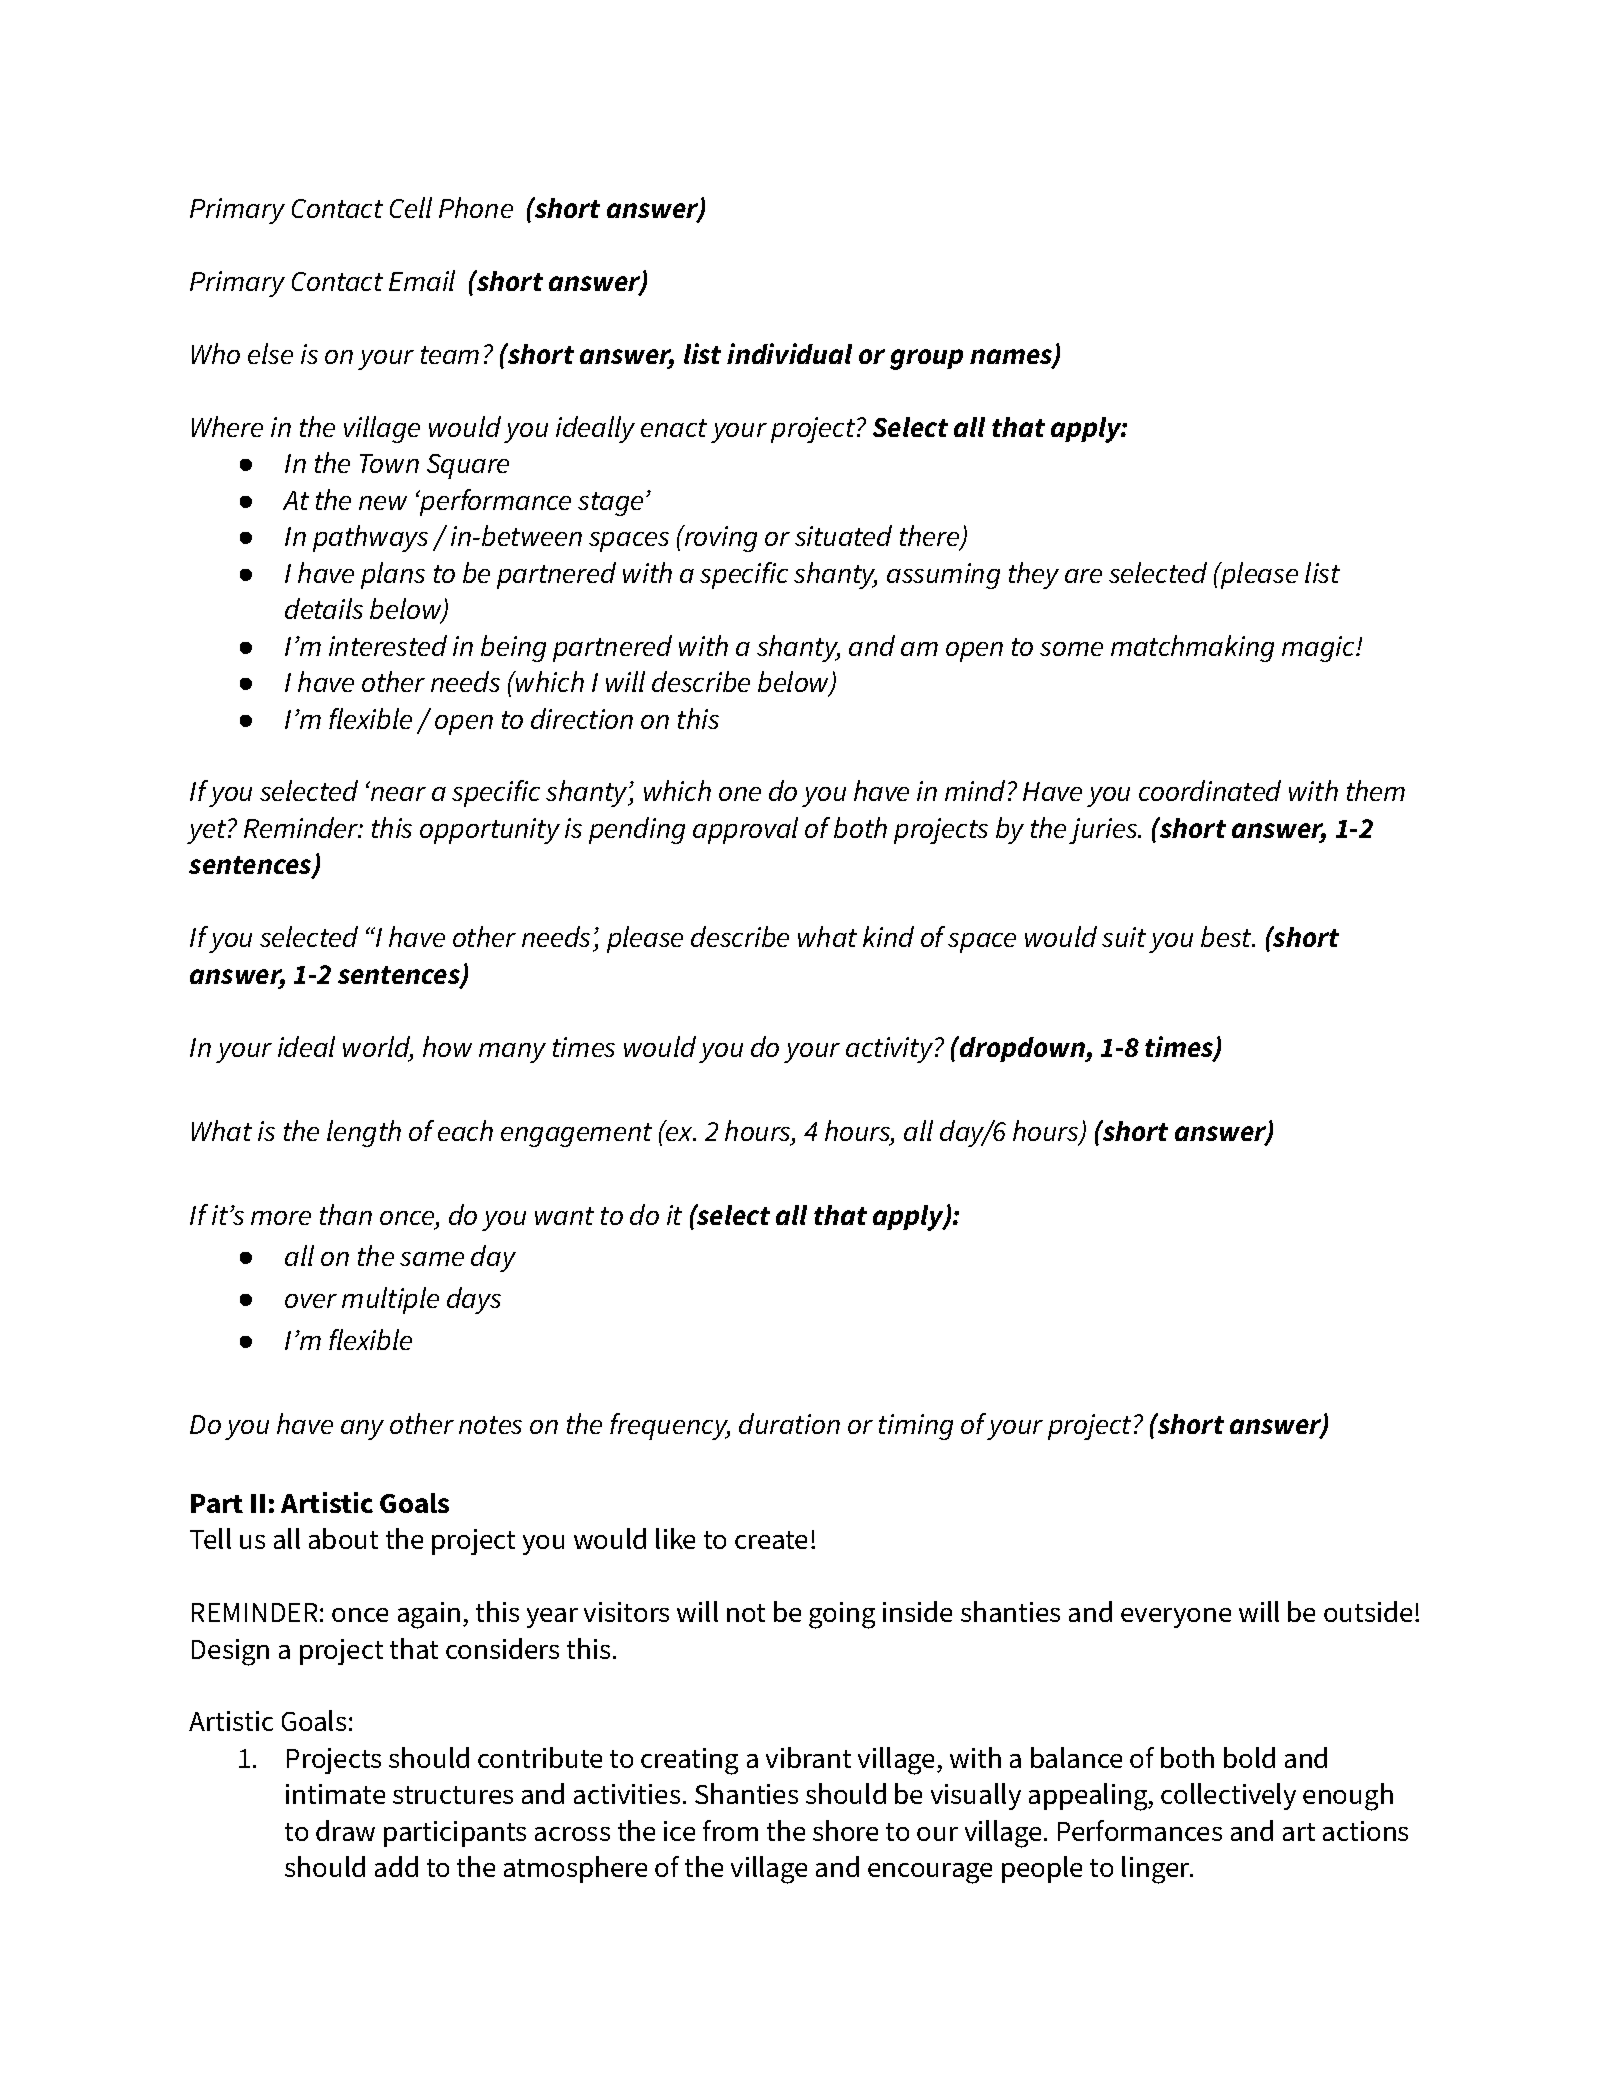 The image size is (1614, 2089). What do you see at coordinates (447, 1046) in the screenshot?
I see `how` at bounding box center [447, 1046].
